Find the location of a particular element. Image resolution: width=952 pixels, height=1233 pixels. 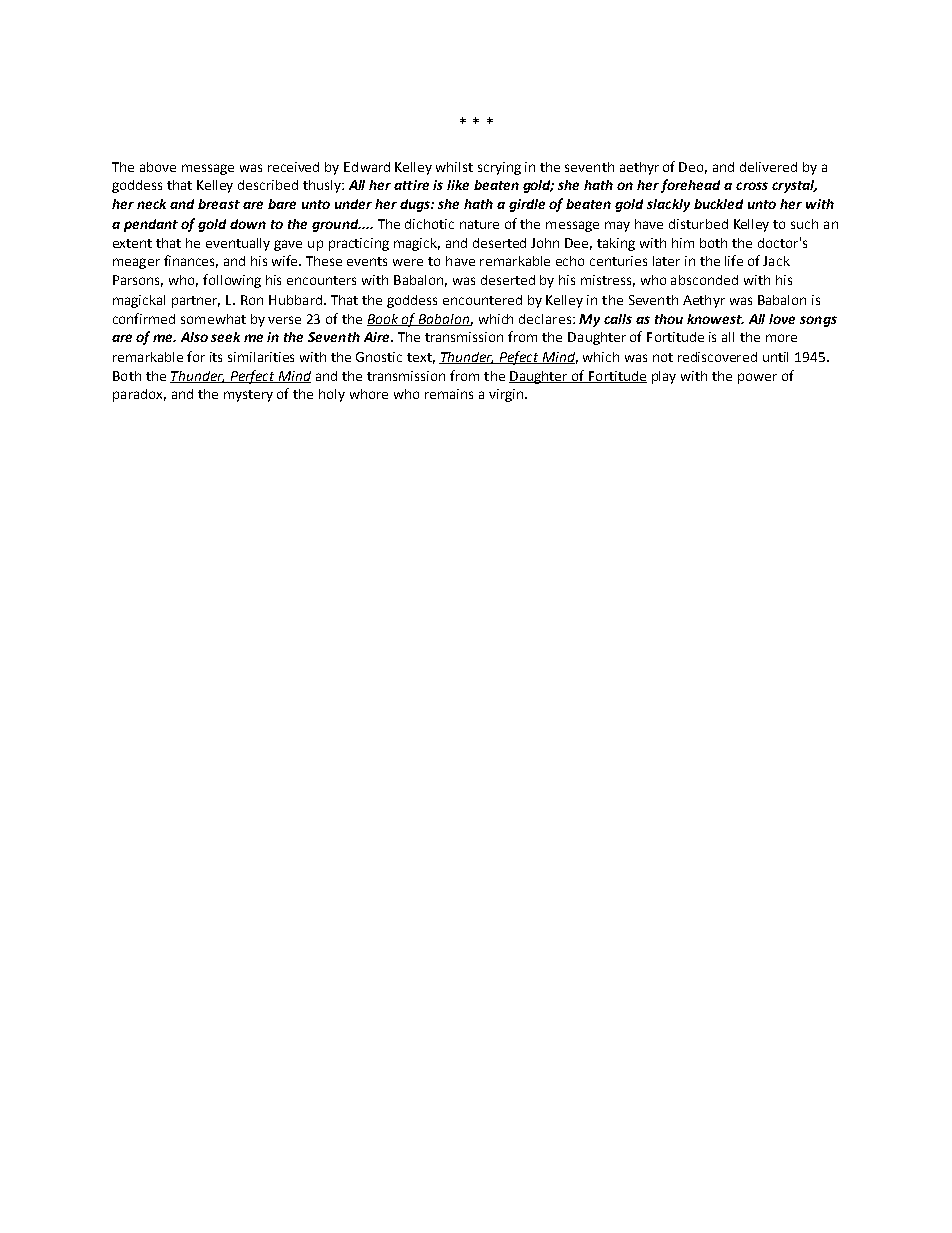

absconded is located at coordinates (704, 280).
